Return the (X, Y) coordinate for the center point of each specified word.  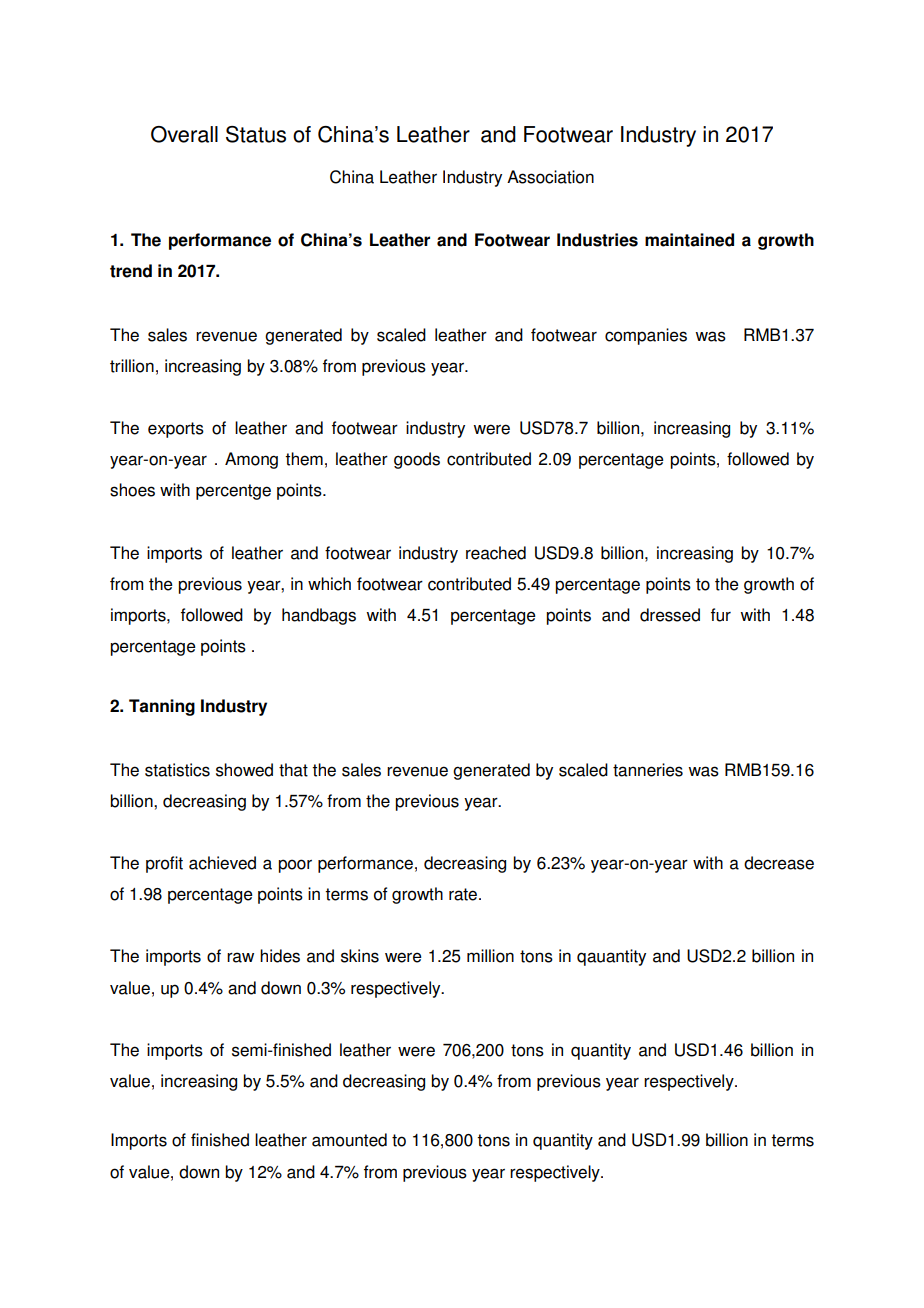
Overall (184, 134)
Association (550, 177)
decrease (779, 863)
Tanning (162, 707)
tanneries (648, 770)
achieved (222, 863)
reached (496, 553)
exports (176, 430)
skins (360, 956)
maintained (689, 240)
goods (417, 460)
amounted (349, 1140)
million (490, 956)
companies (646, 336)
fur (721, 615)
